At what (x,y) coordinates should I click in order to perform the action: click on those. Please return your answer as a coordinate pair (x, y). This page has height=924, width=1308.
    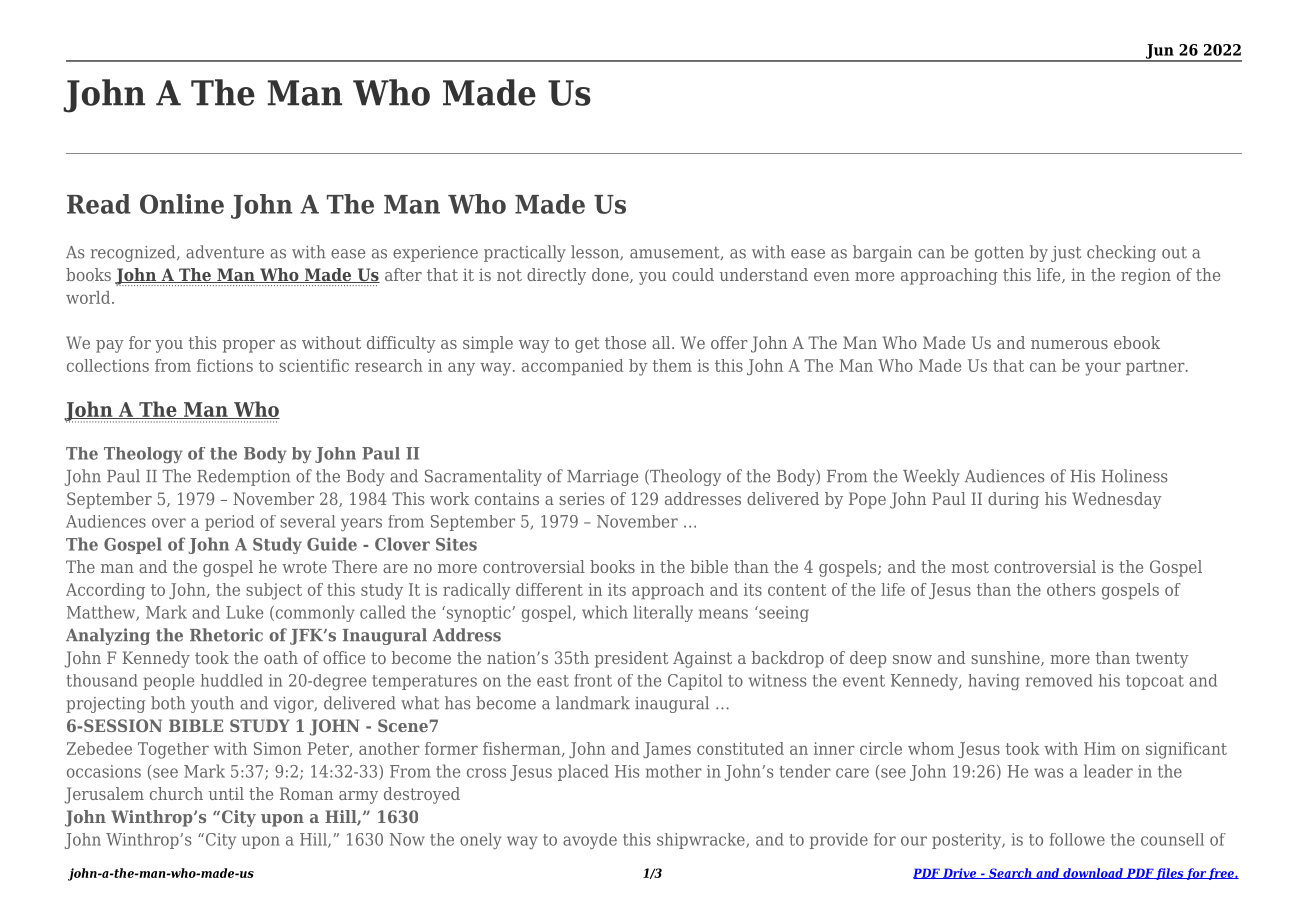
    Looking at the image, I should click on (625, 342).
